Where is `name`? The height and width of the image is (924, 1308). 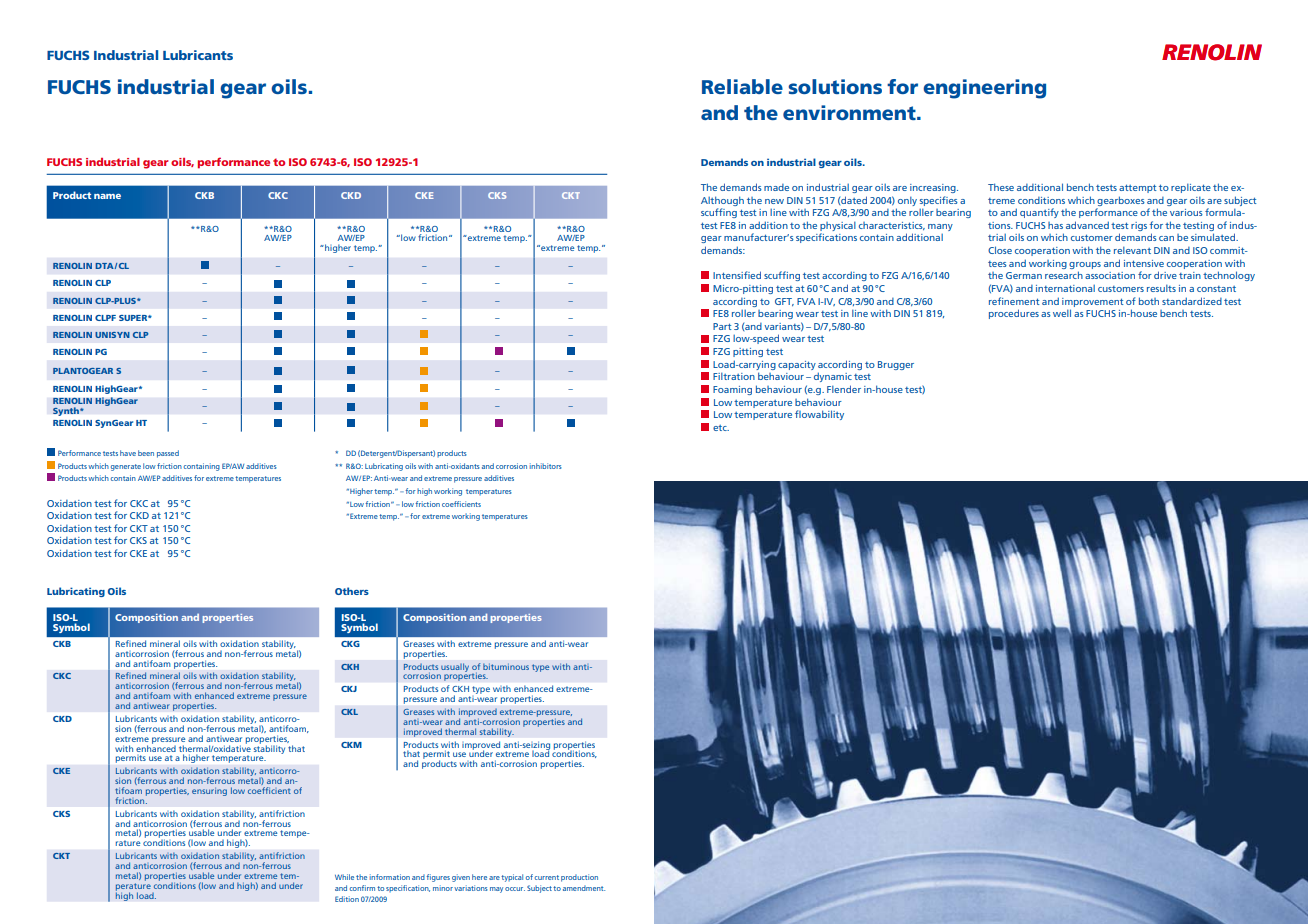
name is located at coordinates (107, 196).
